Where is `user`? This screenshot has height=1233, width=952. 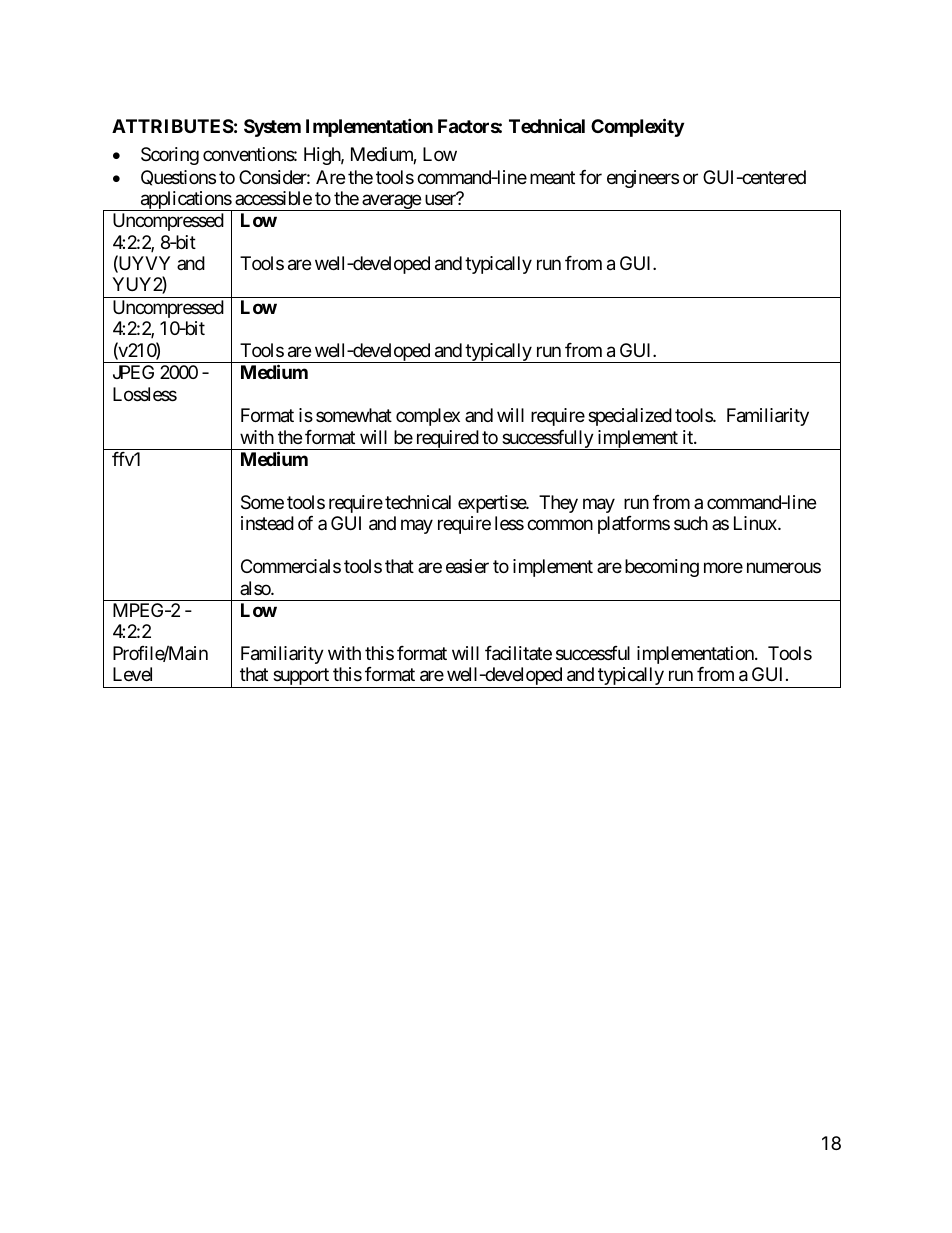 user is located at coordinates (441, 199).
